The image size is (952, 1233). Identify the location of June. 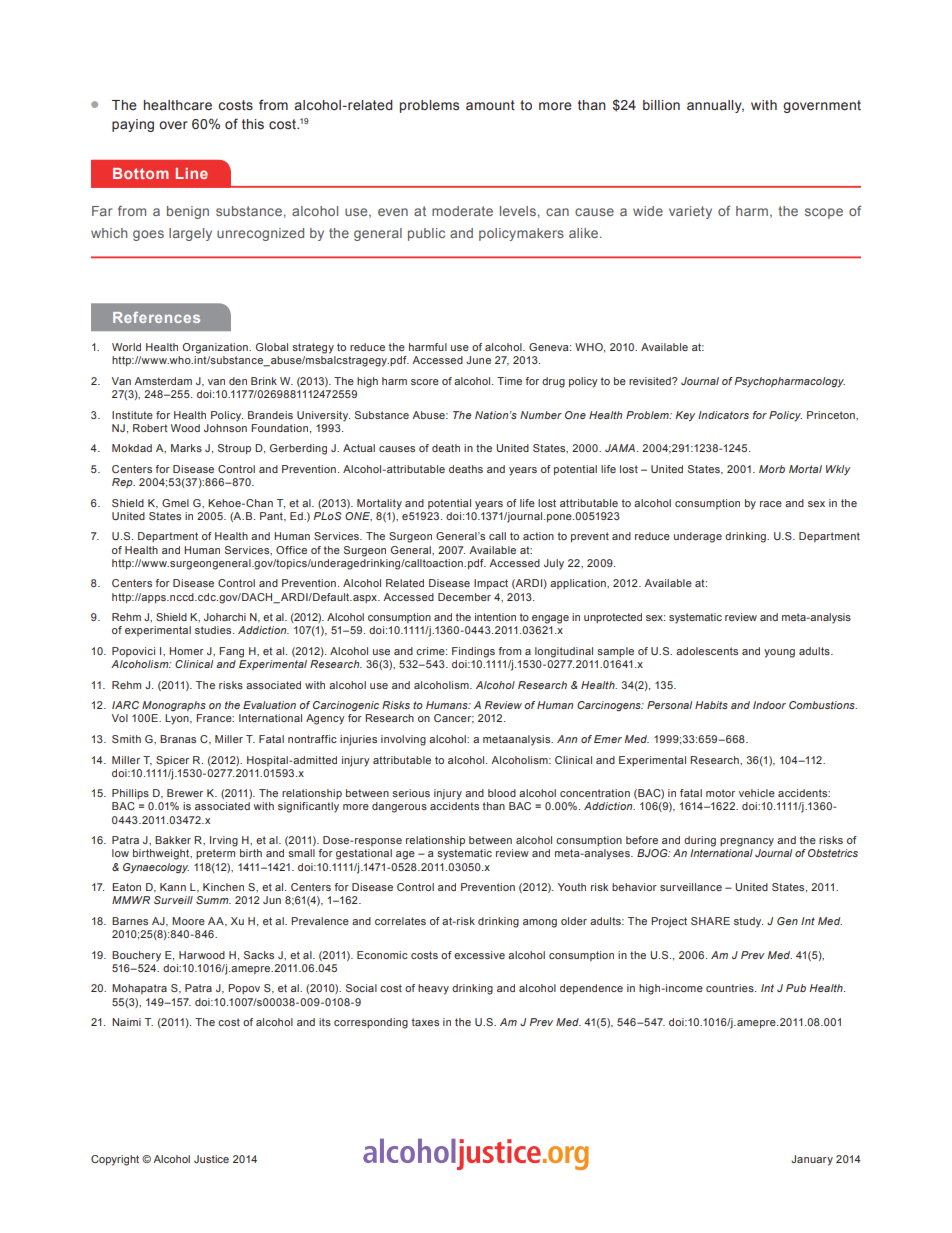
(478, 360).
